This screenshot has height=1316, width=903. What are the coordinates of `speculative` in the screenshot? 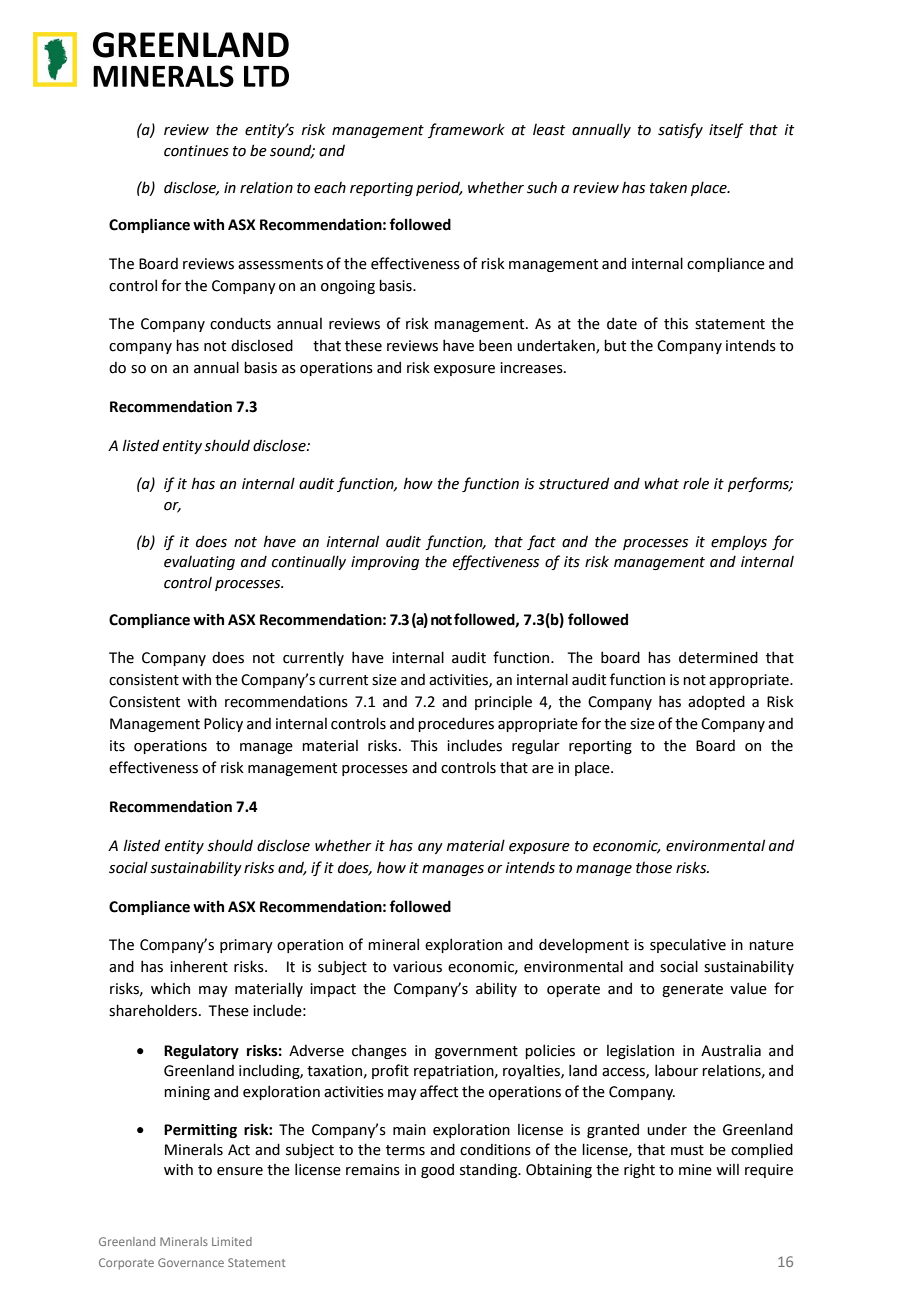 It's located at (688, 946).
